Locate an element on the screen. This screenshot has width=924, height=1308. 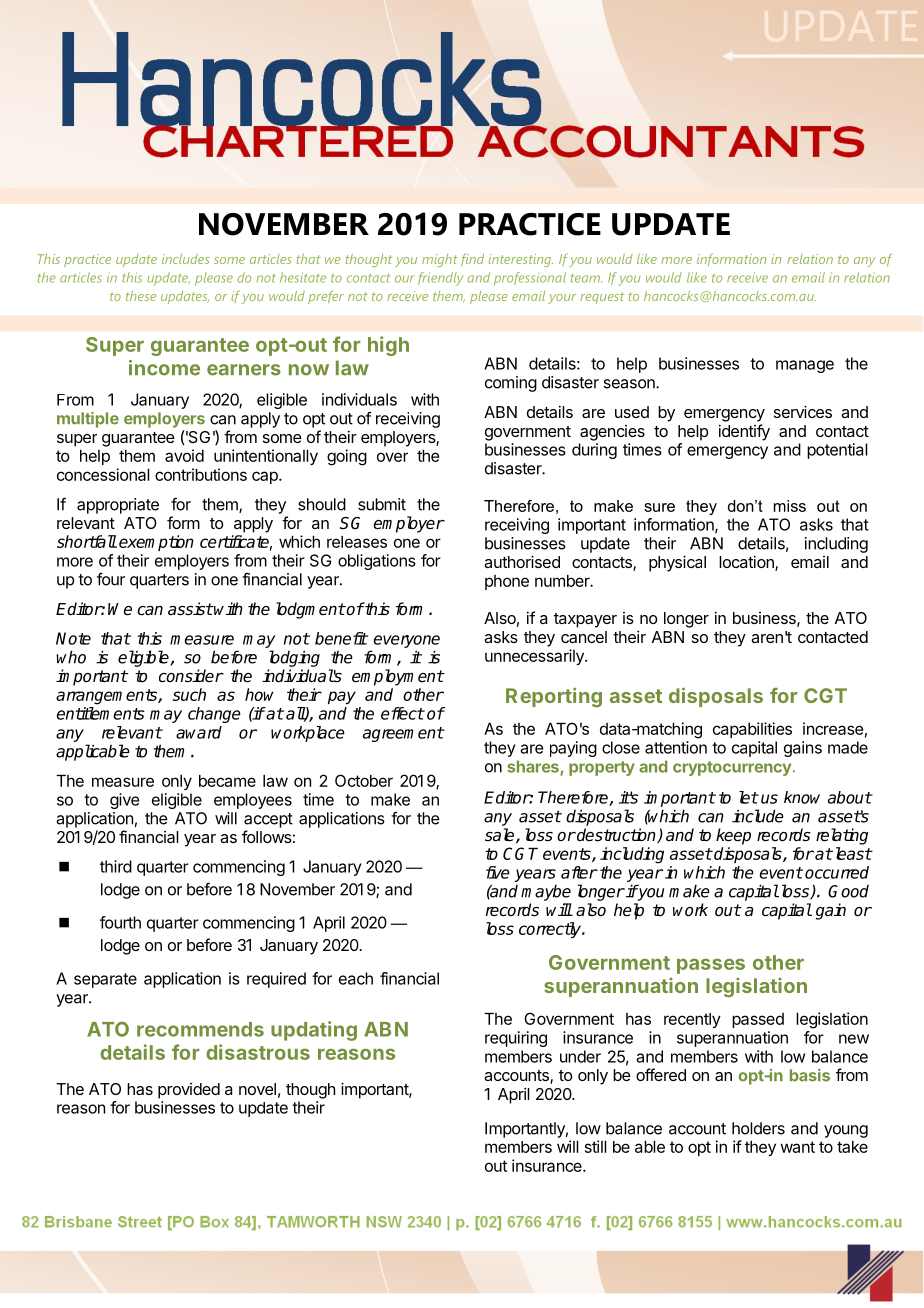
third is located at coordinates (116, 866).
